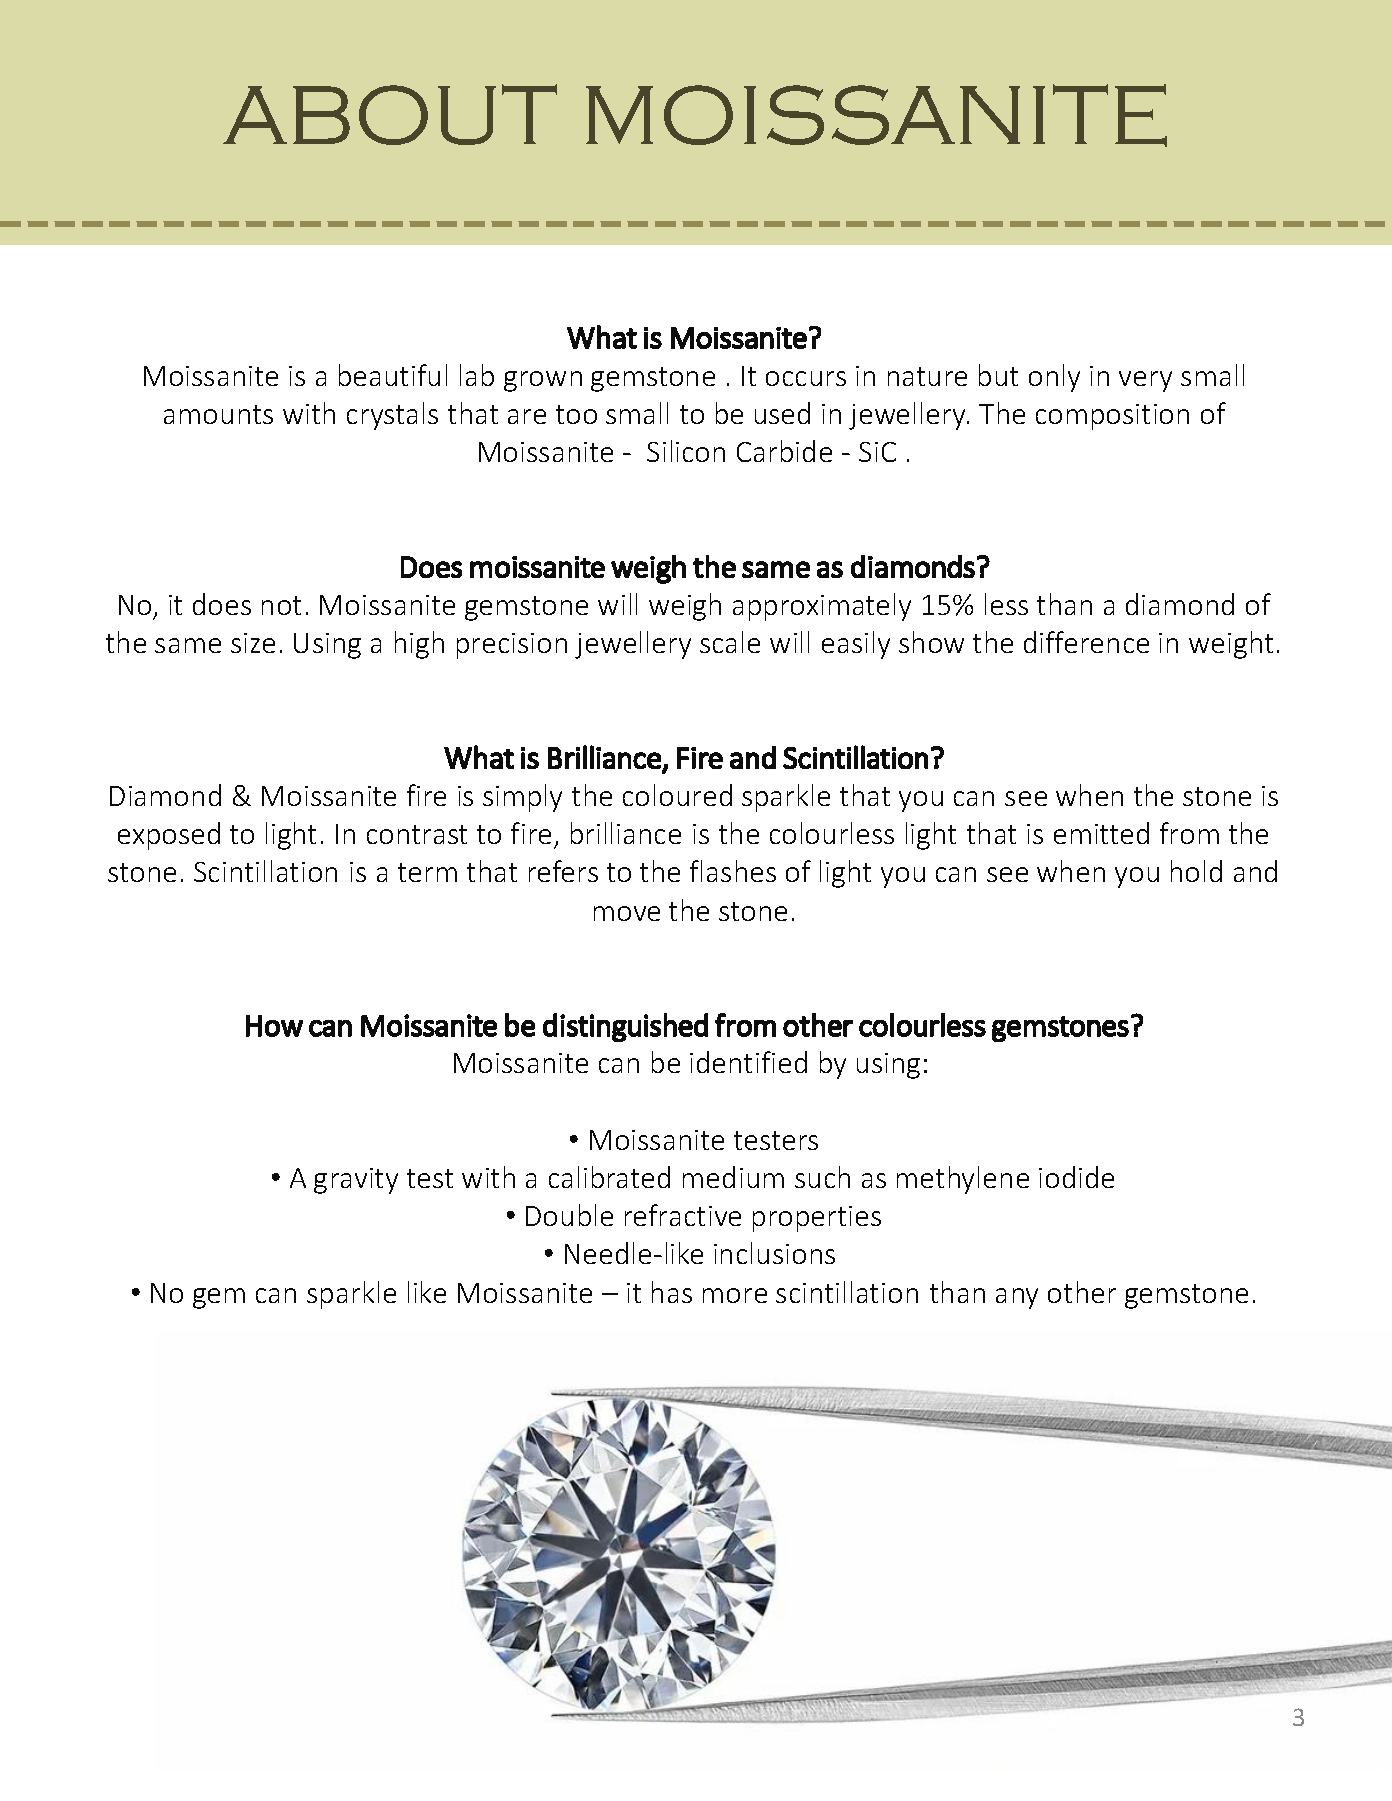 Image resolution: width=1392 pixels, height=1801 pixels. Describe the element at coordinates (782, 413) in the screenshot. I see `used` at that location.
